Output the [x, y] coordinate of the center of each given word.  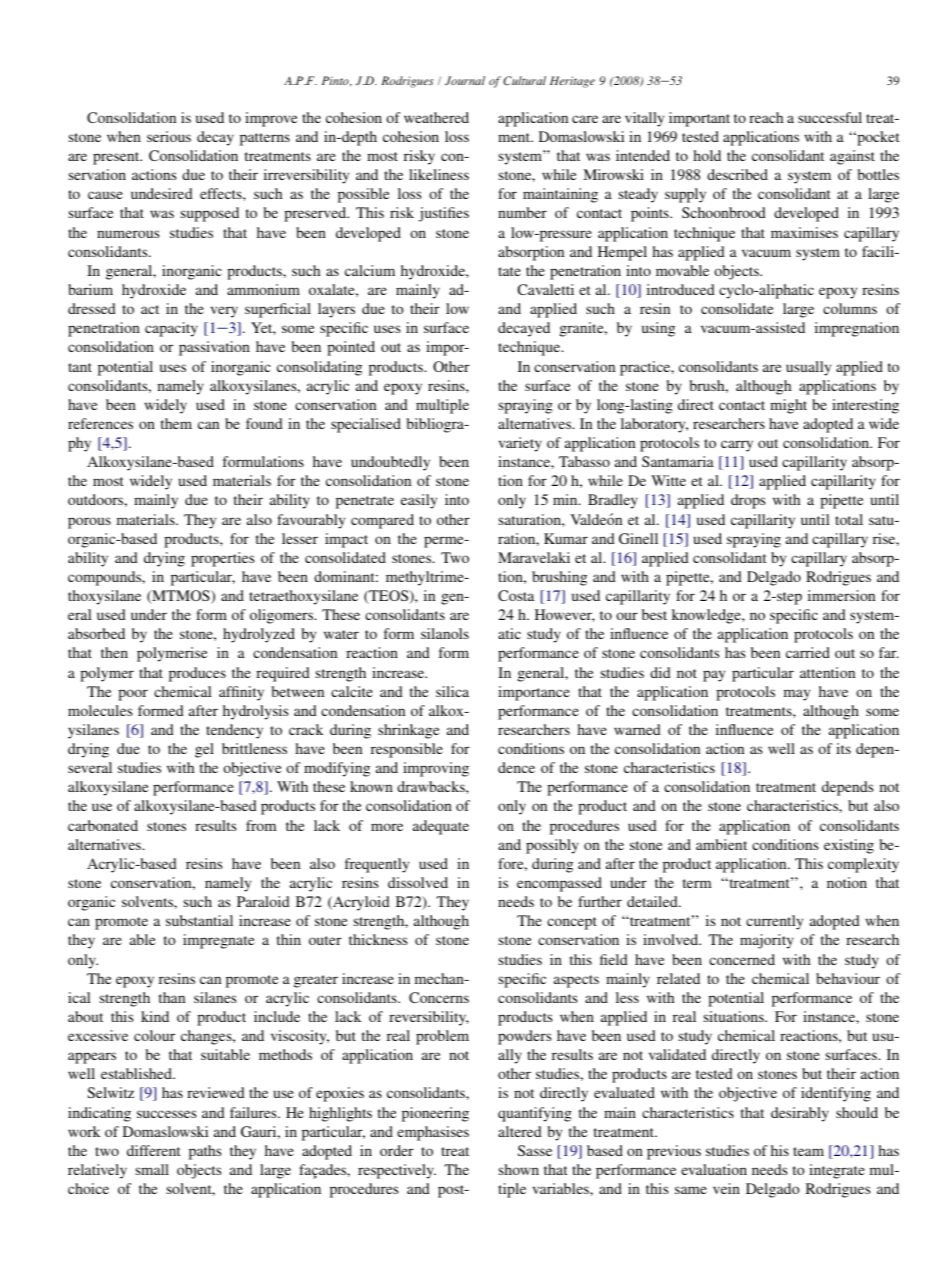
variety [520, 444]
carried [808, 652]
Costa [516, 595]
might [788, 406]
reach [766, 117]
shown [519, 1169]
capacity [171, 329]
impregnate [219, 941]
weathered [436, 117]
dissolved [418, 882]
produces [197, 674]
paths [205, 1152]
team [808, 1151]
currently [774, 922]
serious [169, 136]
